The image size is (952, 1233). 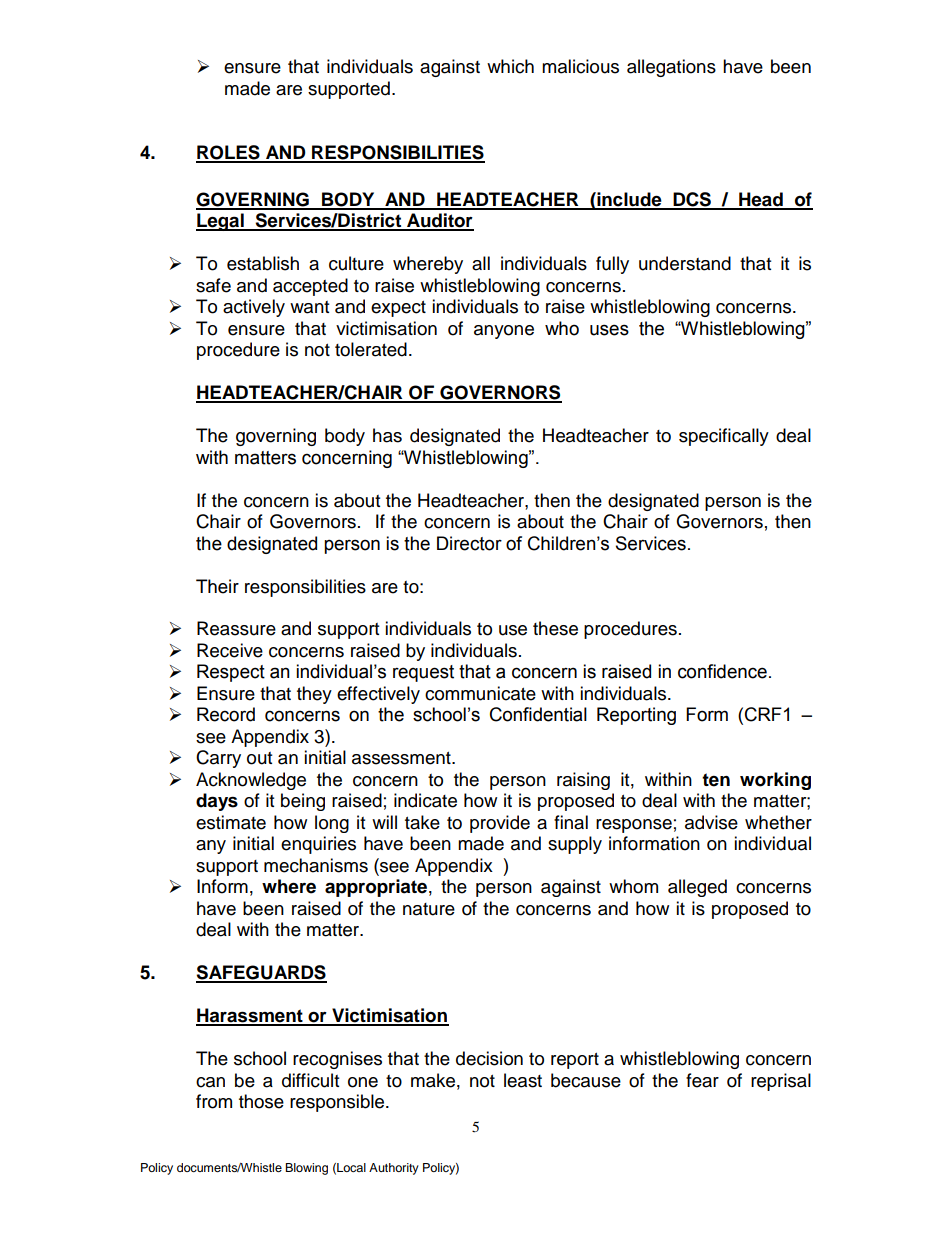 I want to click on those, so click(x=261, y=1101).
